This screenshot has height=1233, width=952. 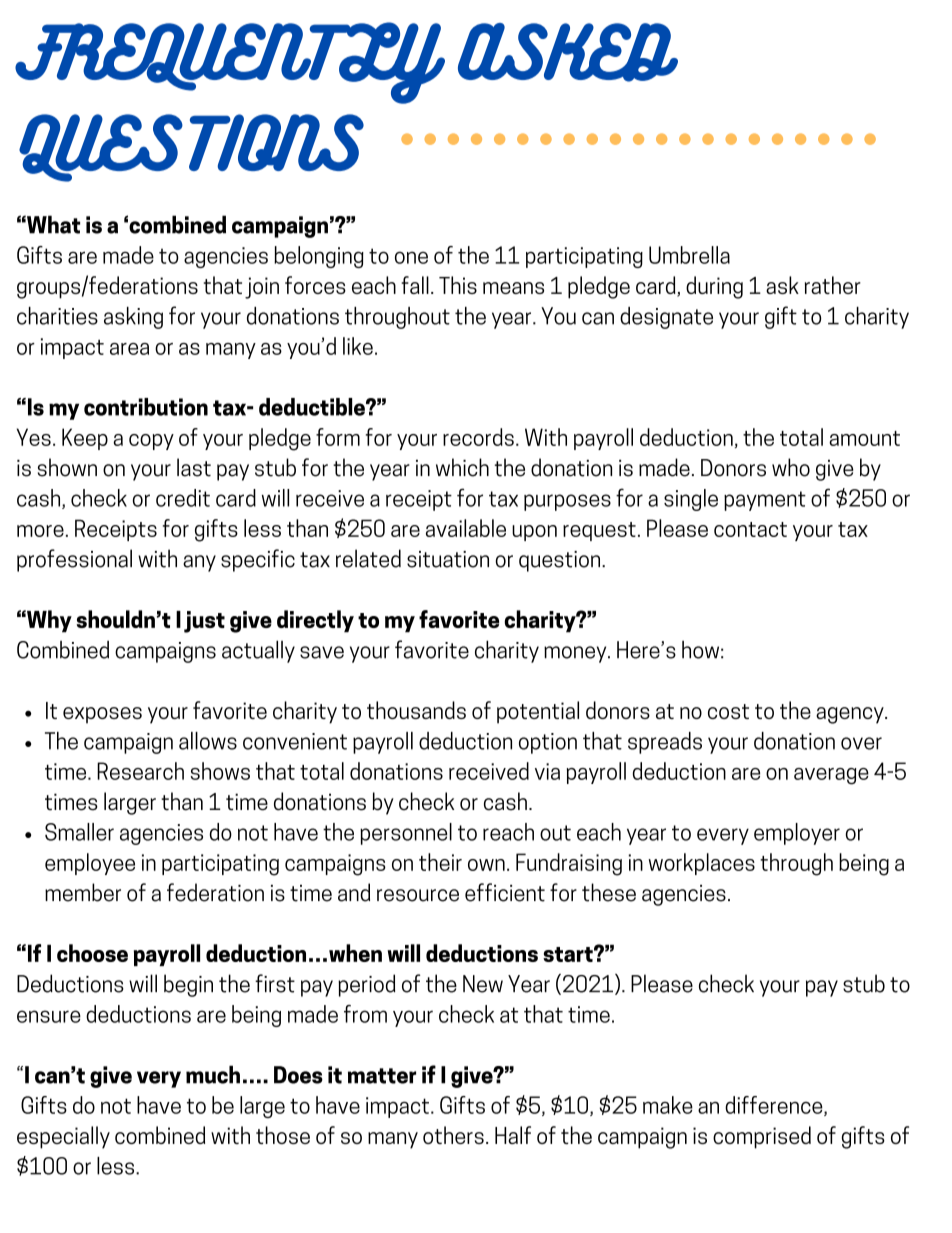 What do you see at coordinates (453, 1135) in the screenshot?
I see `others` at bounding box center [453, 1135].
